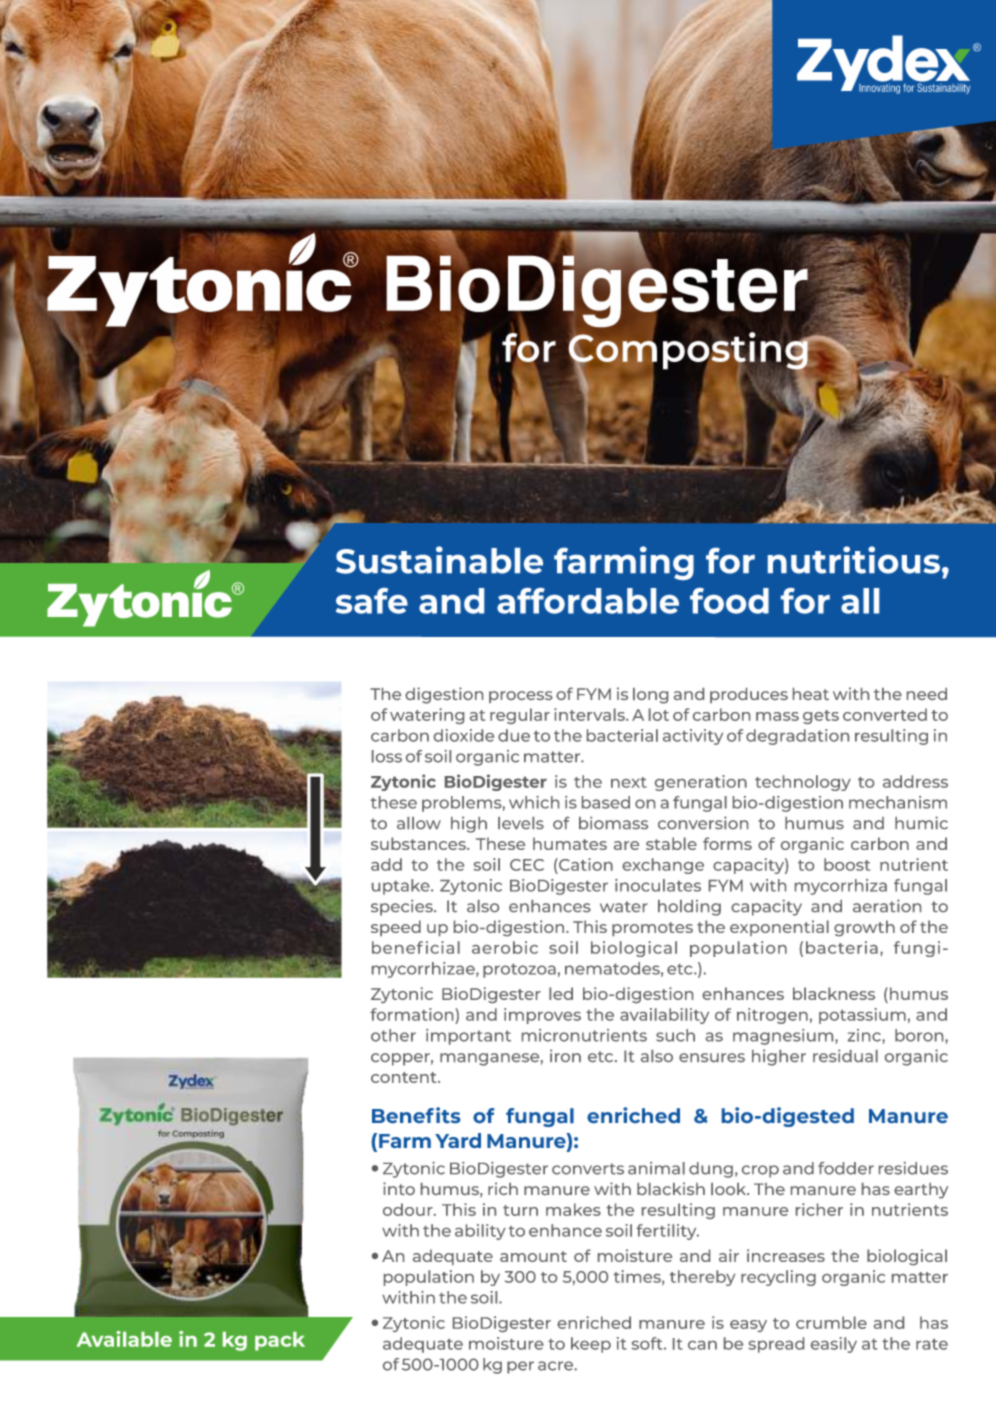 Image resolution: width=996 pixels, height=1408 pixels. I want to click on iron, so click(565, 1055).
